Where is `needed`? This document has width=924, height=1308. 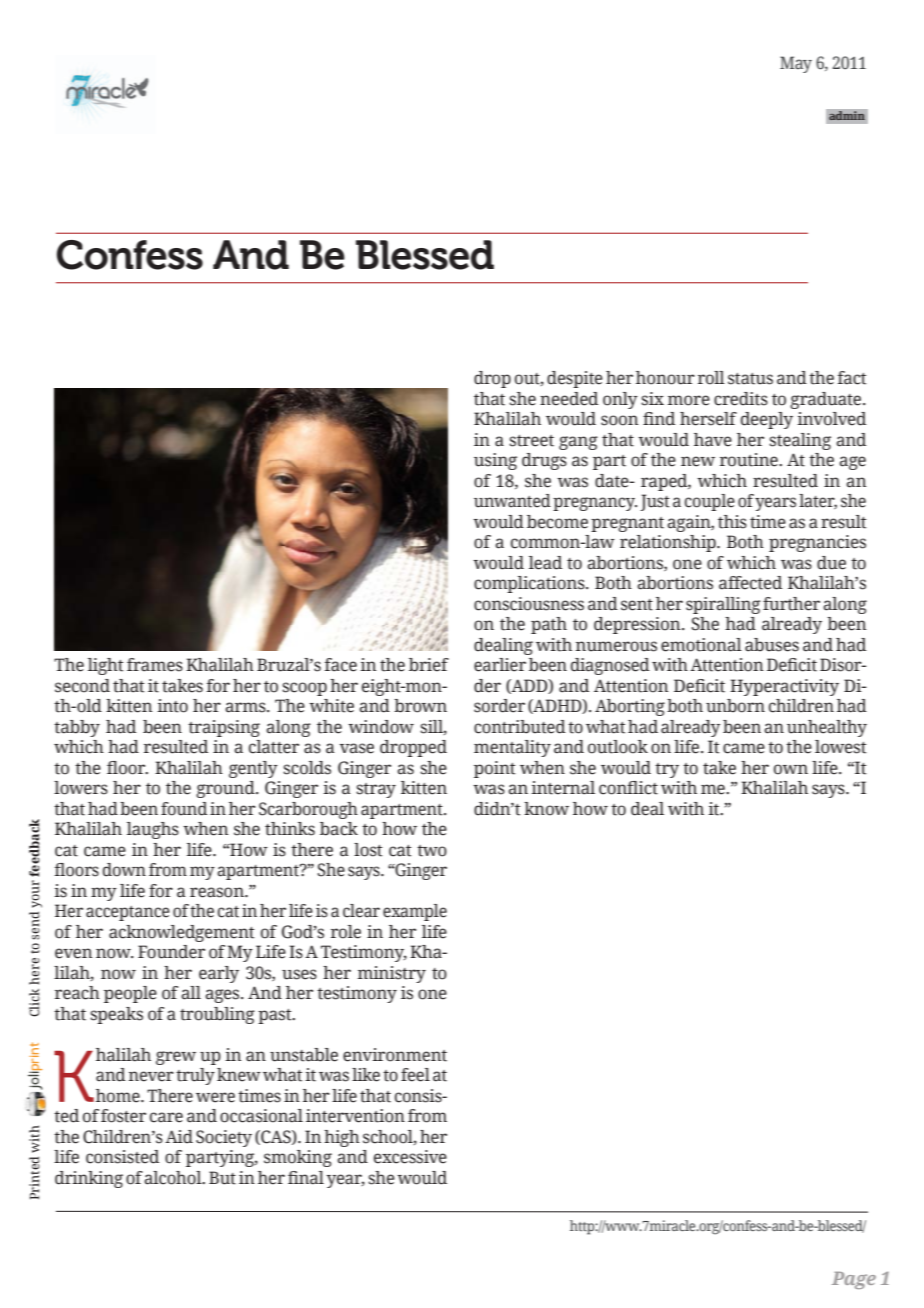
needed is located at coordinates (569, 399).
